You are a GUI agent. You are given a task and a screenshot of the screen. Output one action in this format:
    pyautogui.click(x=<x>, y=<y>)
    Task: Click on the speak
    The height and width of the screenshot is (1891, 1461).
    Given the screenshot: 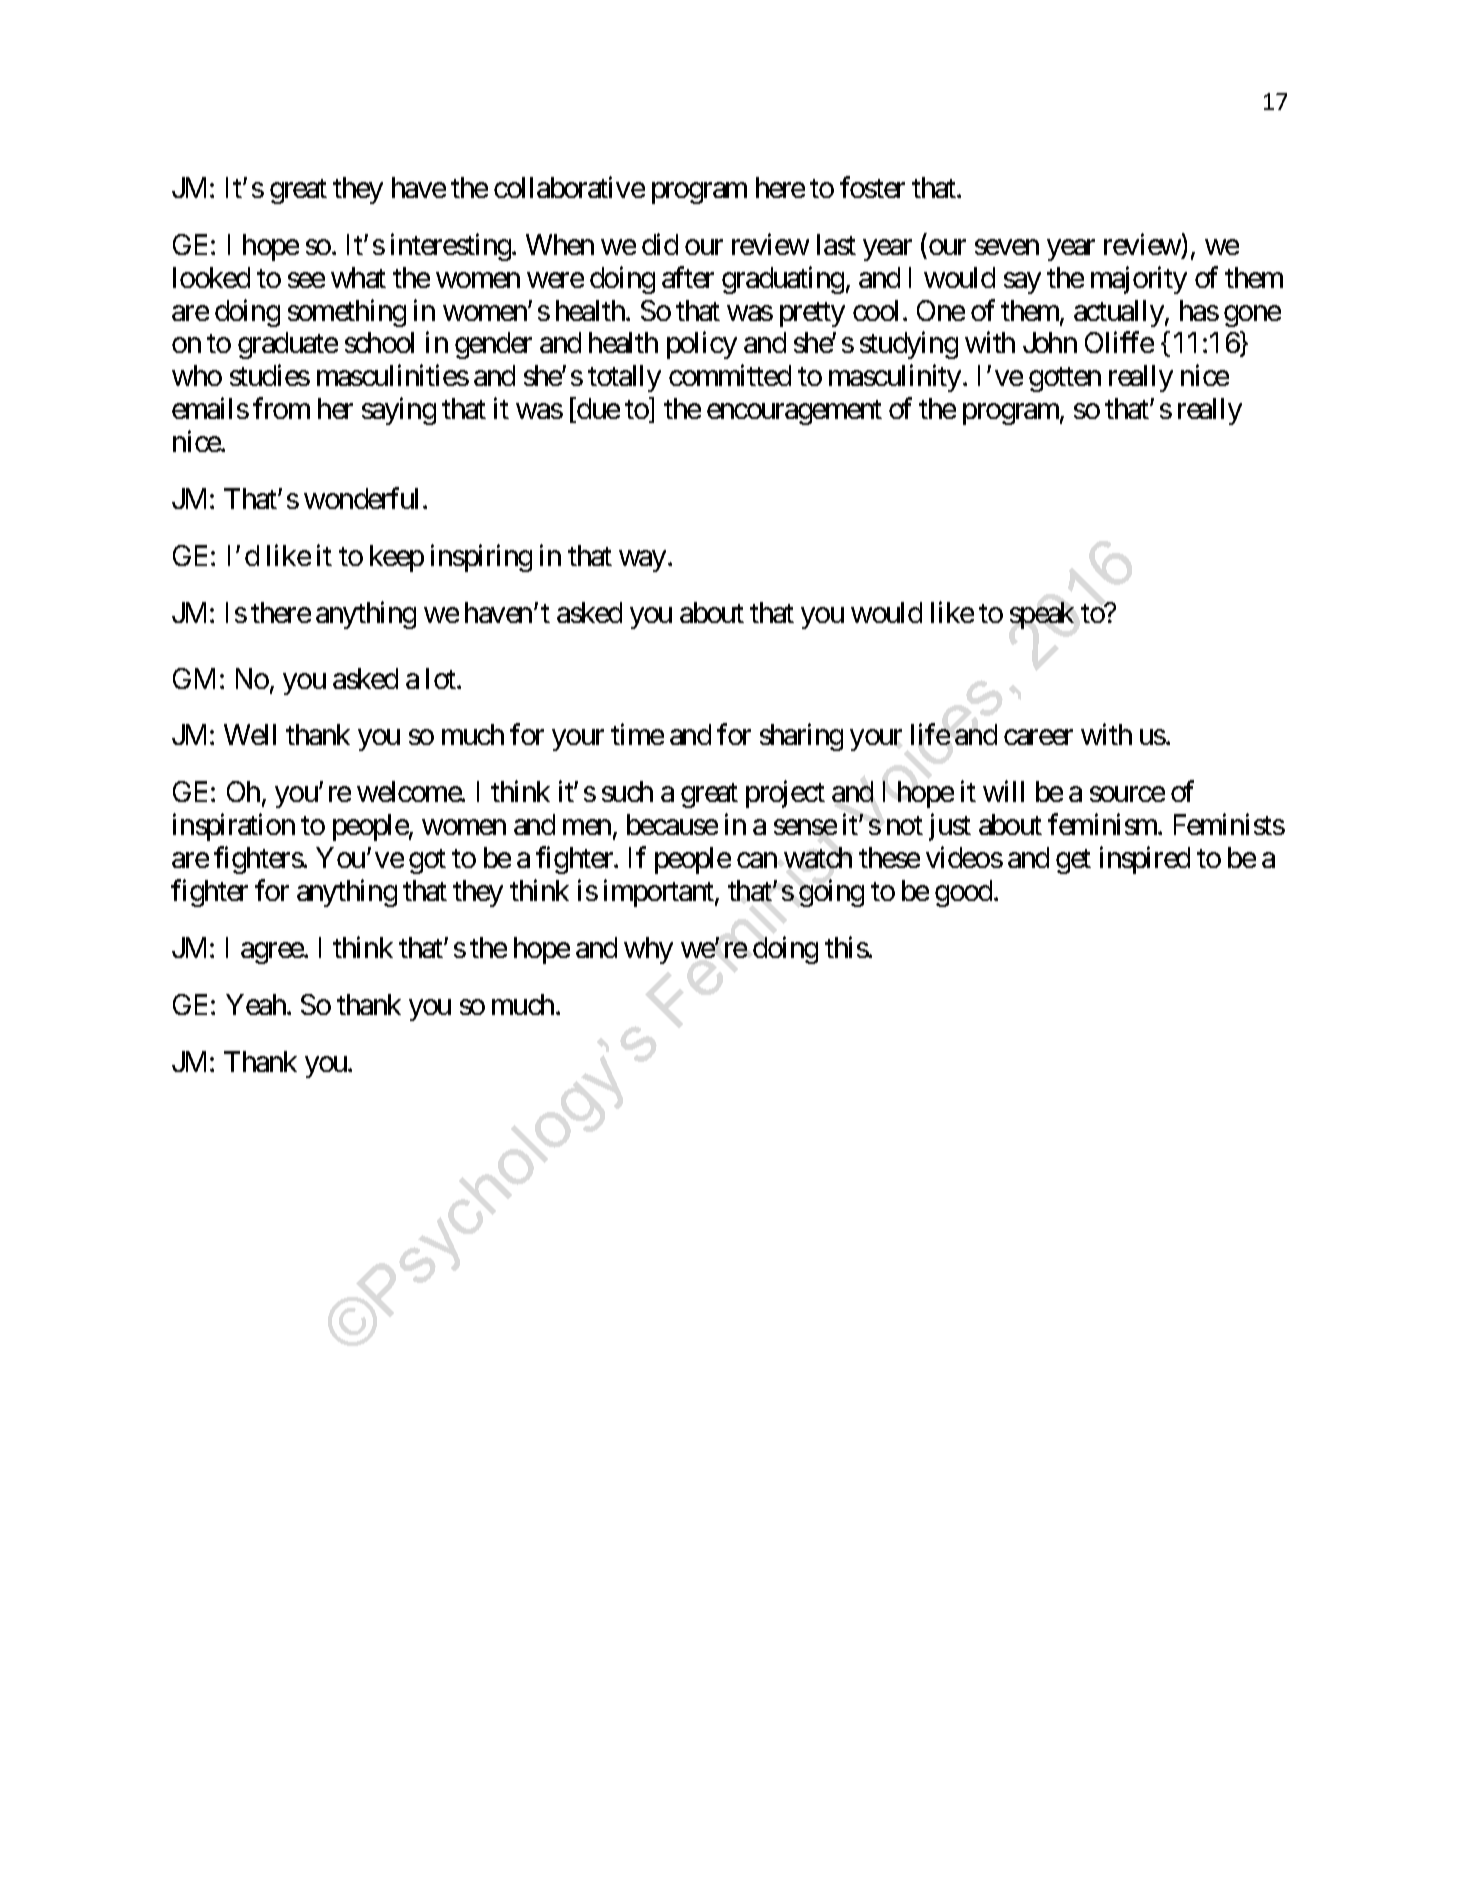 What is the action you would take?
    pyautogui.click(x=1042, y=615)
